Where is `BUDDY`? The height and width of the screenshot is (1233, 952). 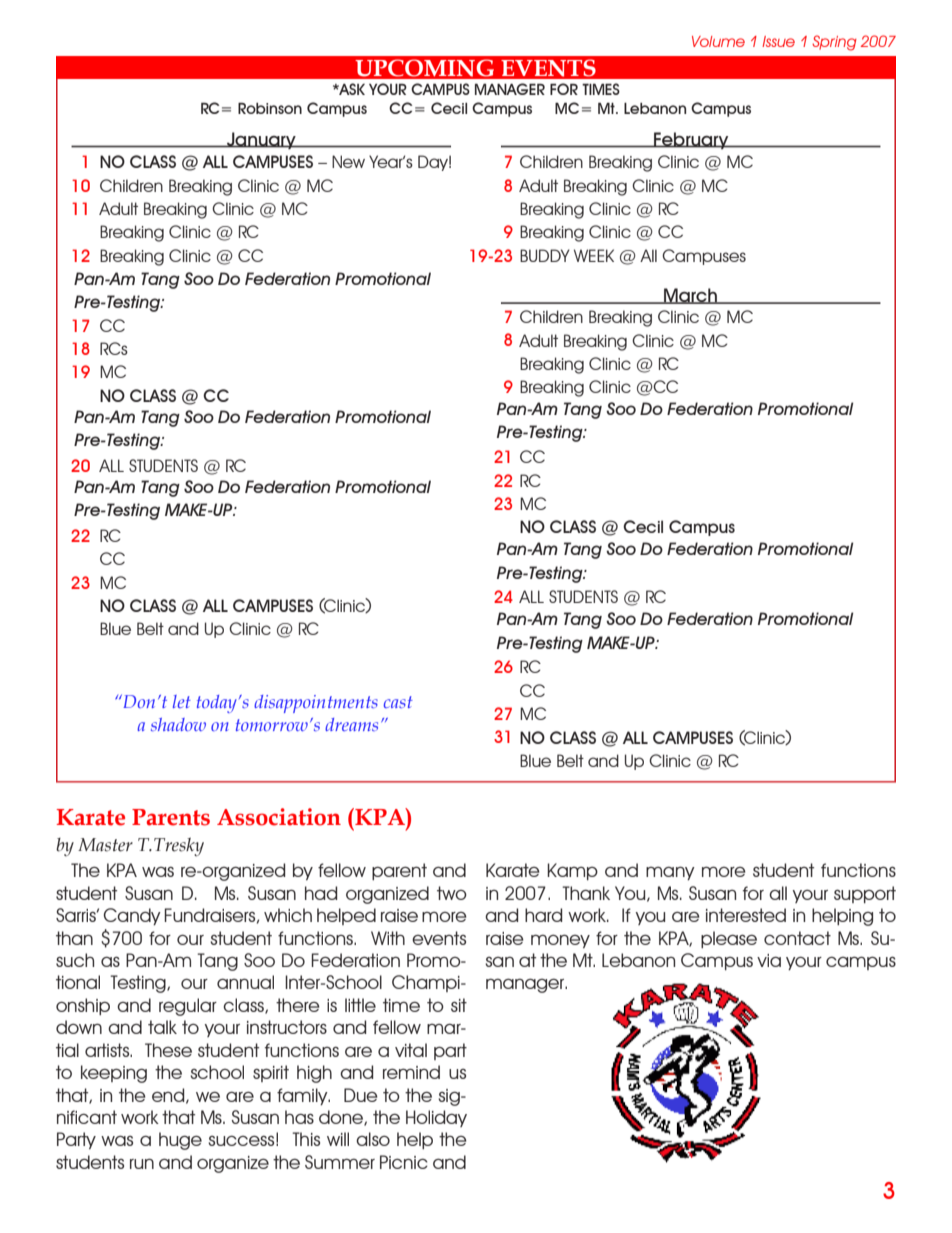
BUDDY is located at coordinates (545, 255).
